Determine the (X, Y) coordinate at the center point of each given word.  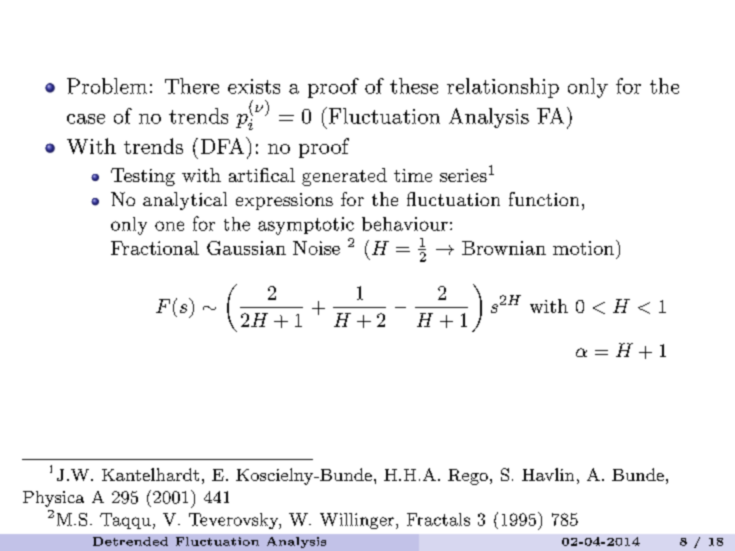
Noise (316, 248)
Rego (468, 477)
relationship (503, 88)
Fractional (155, 248)
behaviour (405, 224)
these (414, 86)
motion (583, 248)
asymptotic (306, 226)
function (544, 199)
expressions (284, 201)
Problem (107, 86)
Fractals (438, 519)
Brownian (504, 248)
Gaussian (246, 248)
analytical (185, 201)
